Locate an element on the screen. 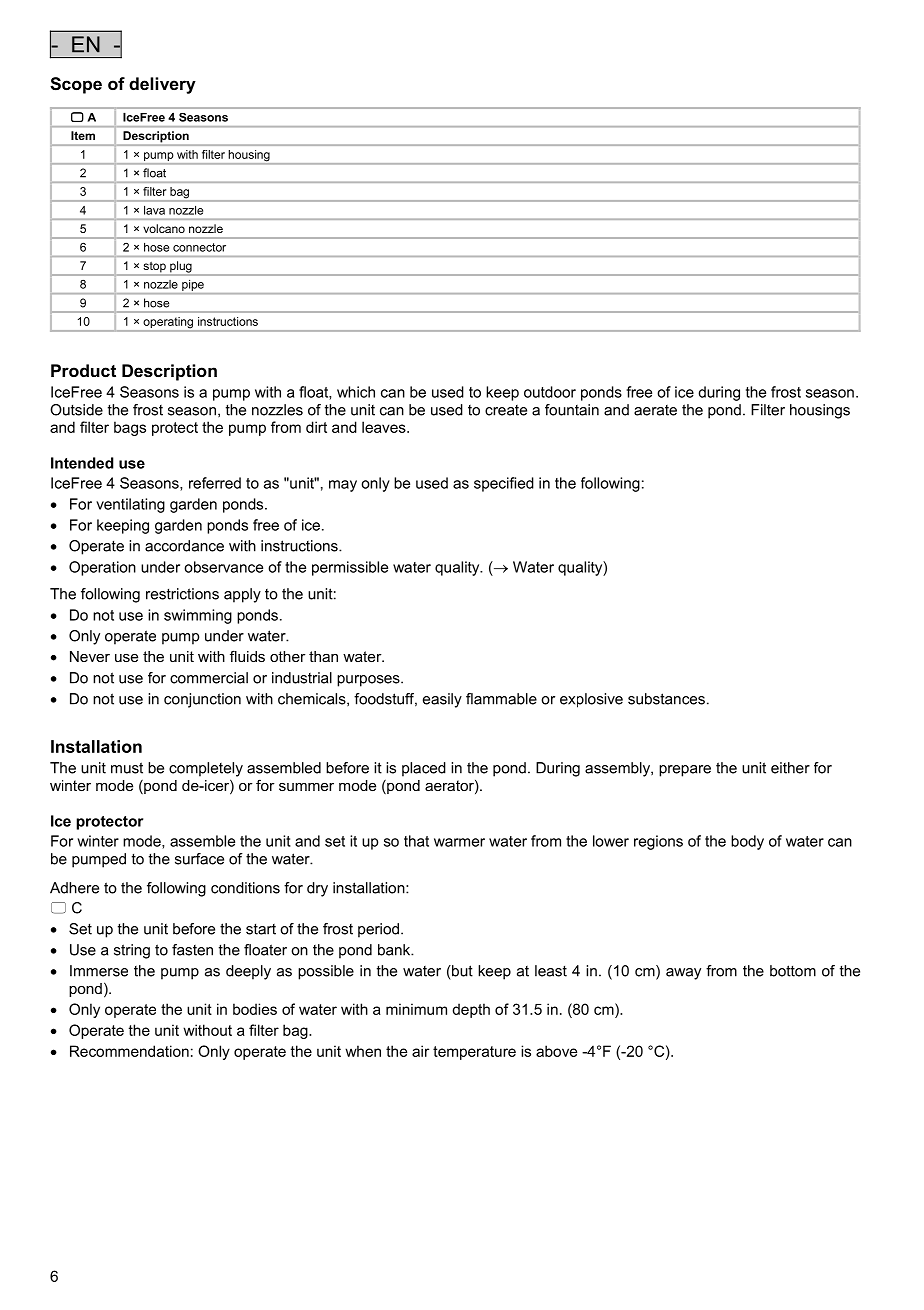 This screenshot has width=924, height=1310. away is located at coordinates (683, 974).
